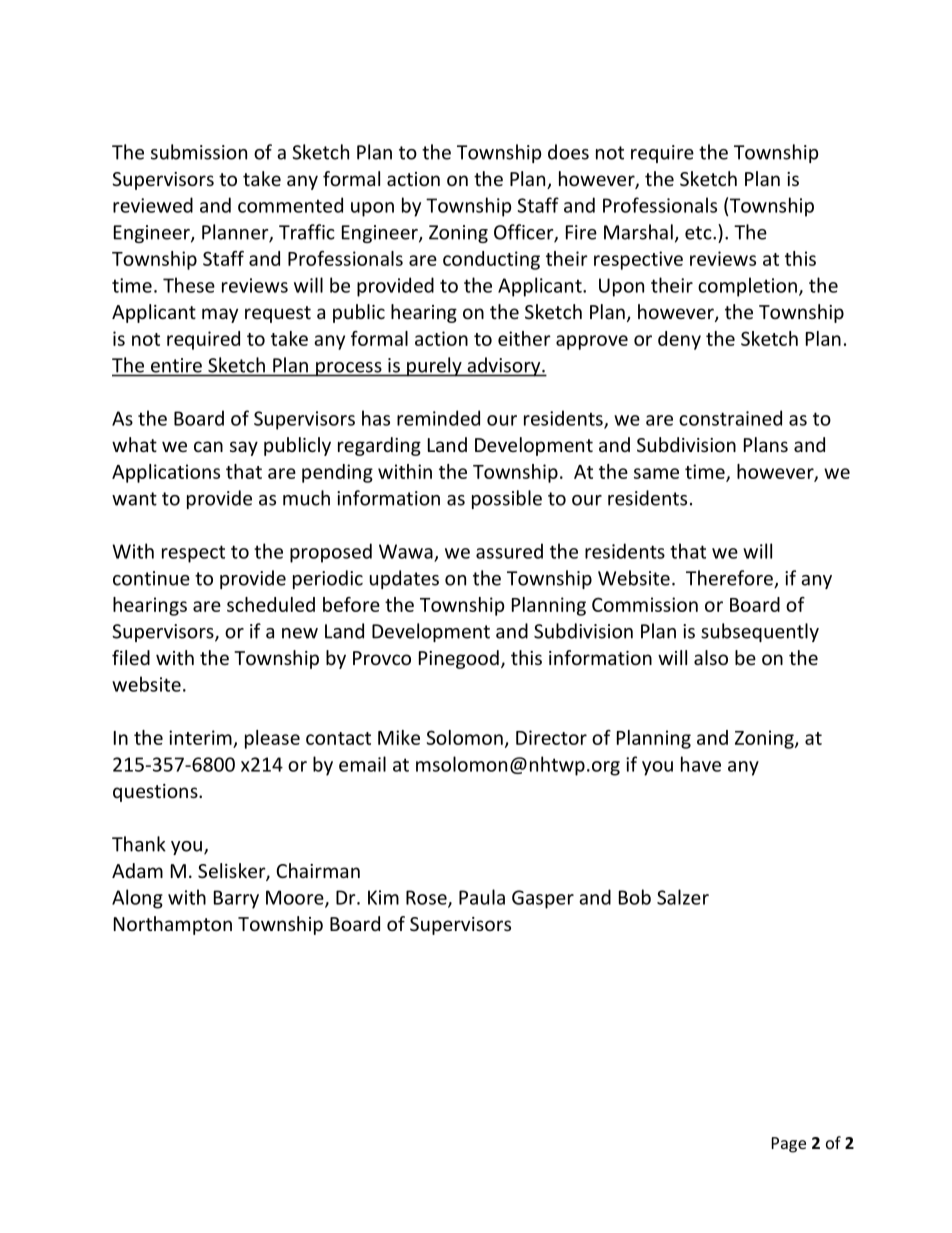  Describe the element at coordinates (399, 737) in the screenshot. I see `Mike` at that location.
